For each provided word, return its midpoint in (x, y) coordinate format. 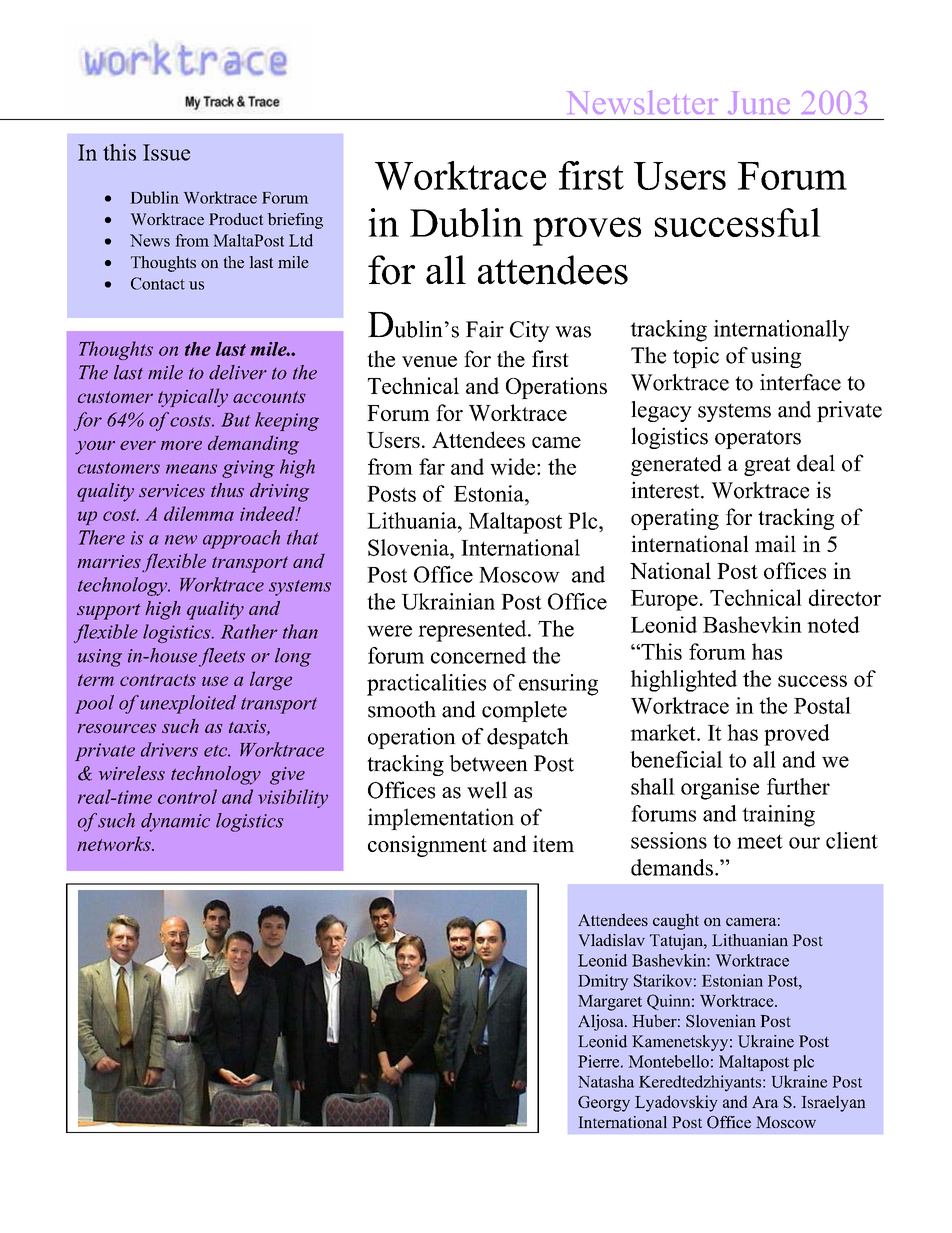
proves (587, 231)
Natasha (606, 1081)
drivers (169, 749)
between (488, 763)
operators (758, 439)
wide (514, 466)
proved (796, 735)
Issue (166, 152)
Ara (765, 1102)
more (181, 445)
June (759, 102)
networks (115, 843)
